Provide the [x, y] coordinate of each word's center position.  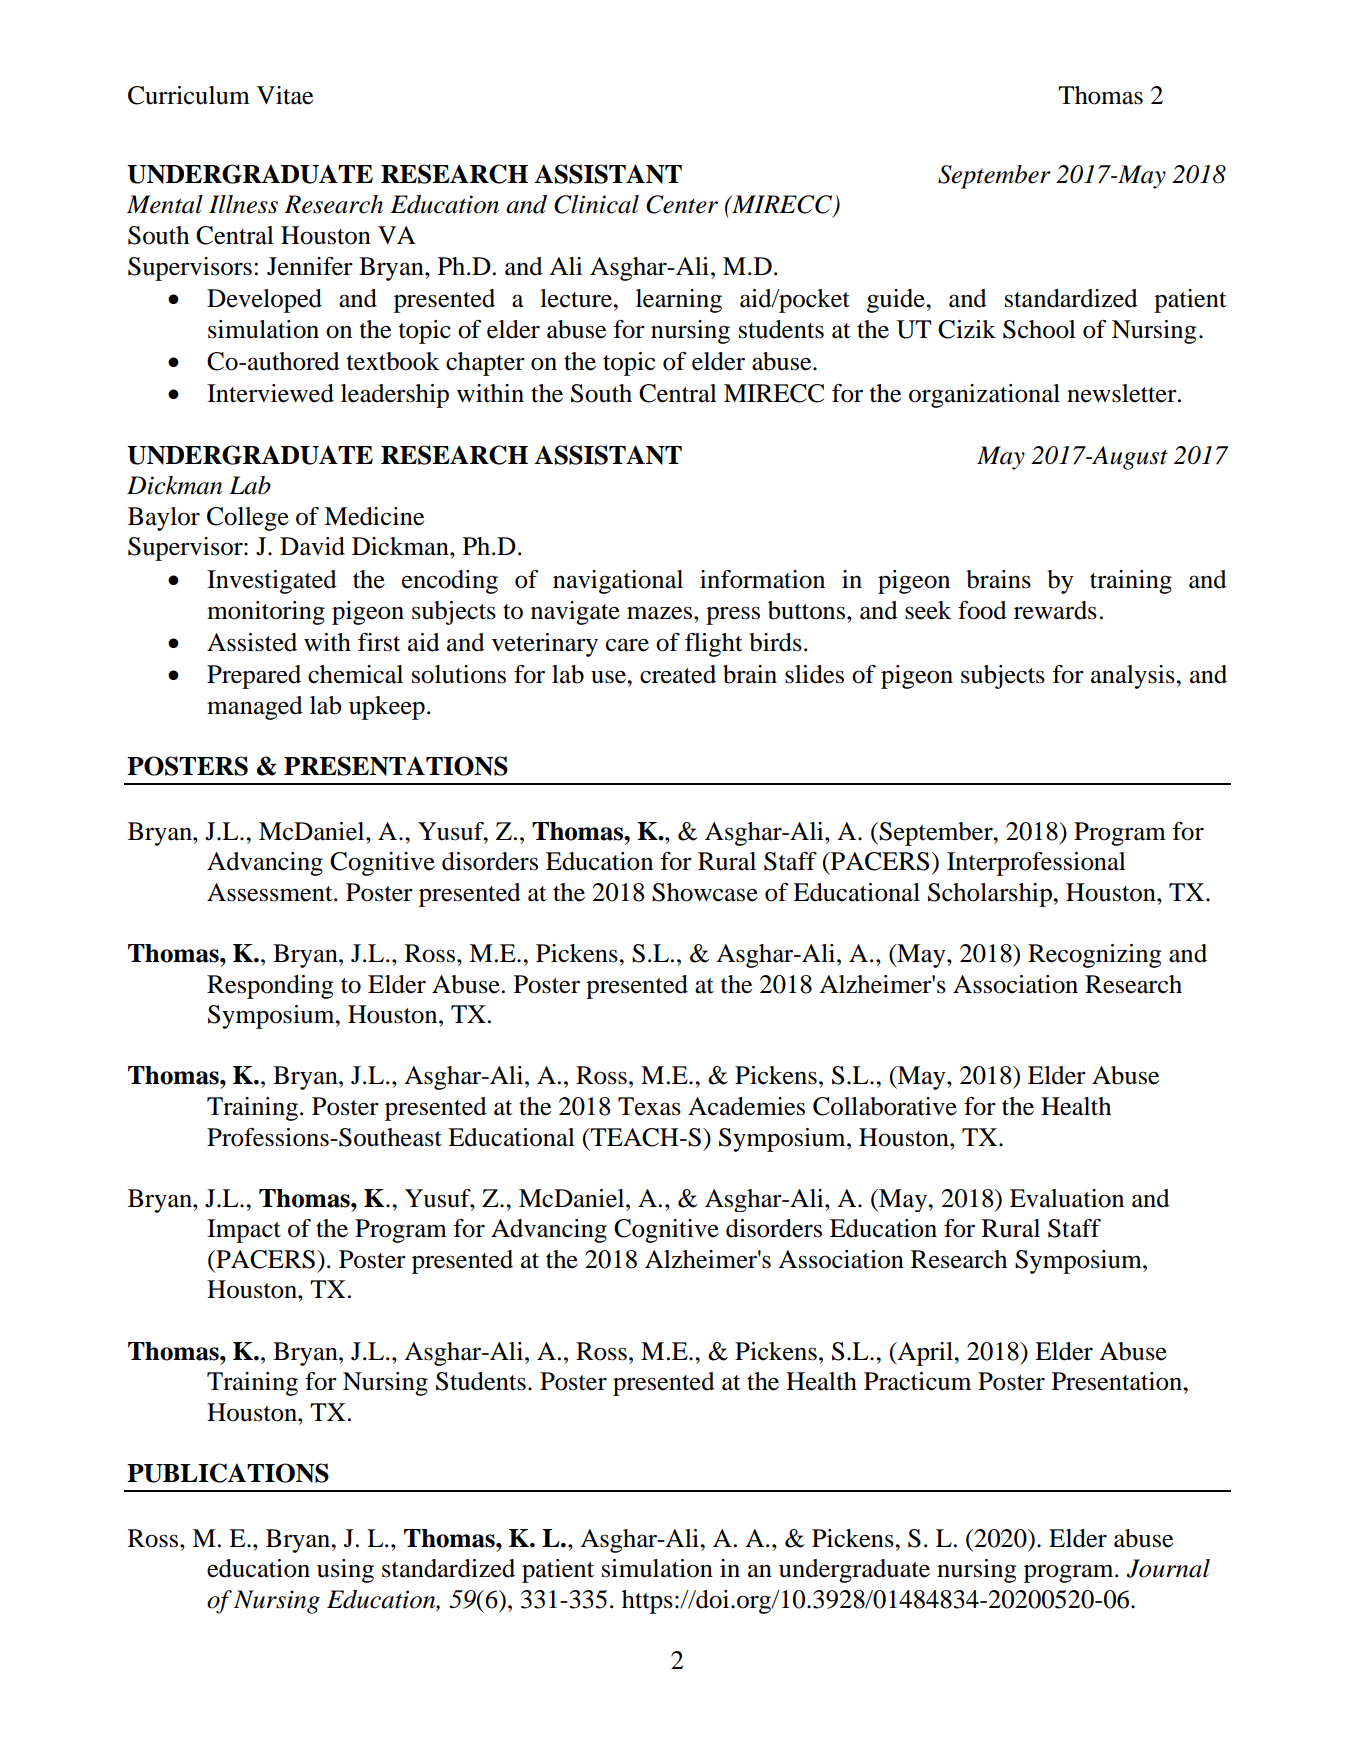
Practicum [917, 1381]
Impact [244, 1231]
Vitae [285, 95]
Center [682, 204]
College [248, 519]
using [345, 1571]
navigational [618, 582]
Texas [649, 1106]
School [1039, 329]
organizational [984, 396]
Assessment [271, 892]
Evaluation [1067, 1198]
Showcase [705, 892]
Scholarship [991, 895]
